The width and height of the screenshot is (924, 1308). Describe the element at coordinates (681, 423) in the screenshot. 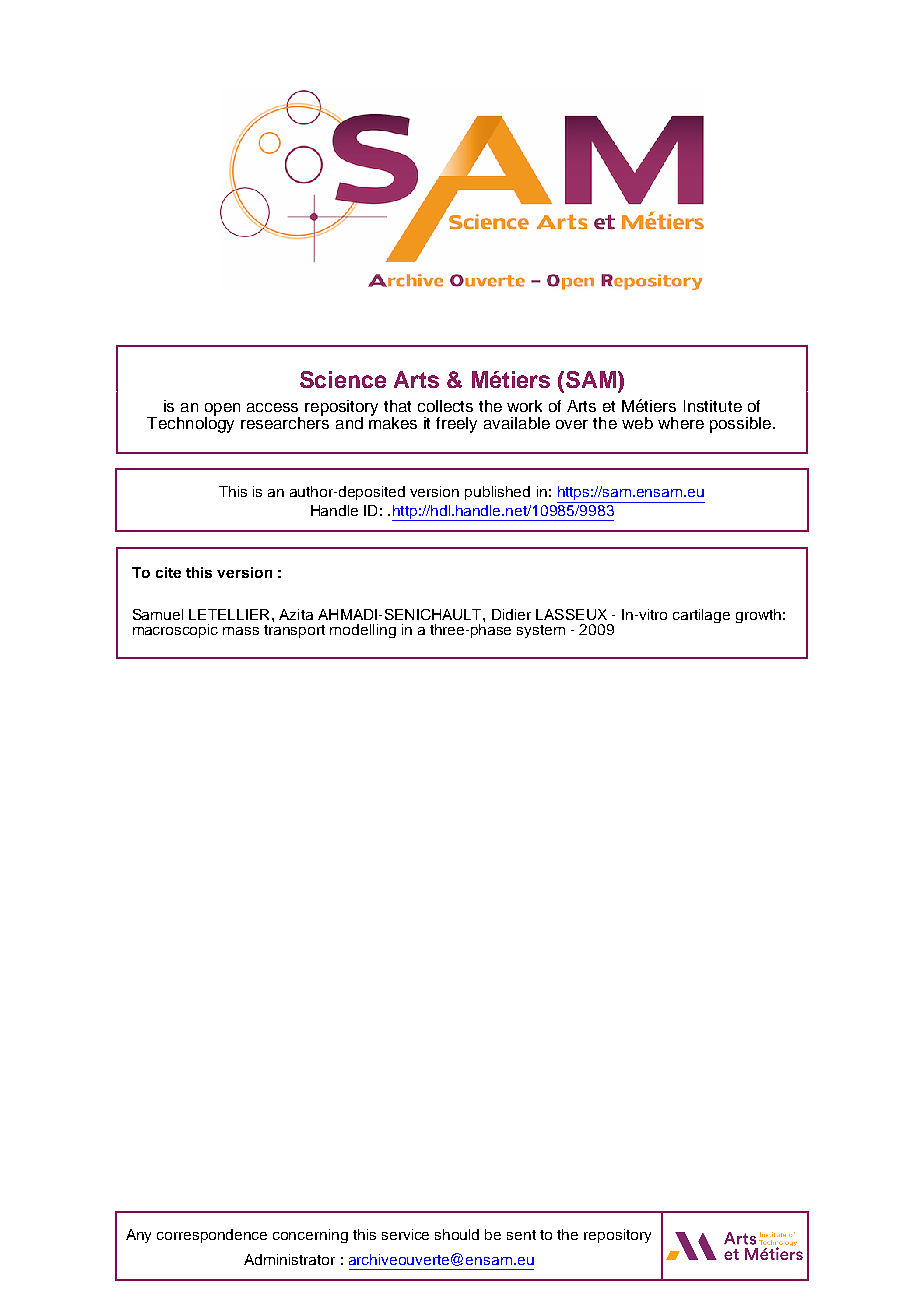

I see `where` at that location.
